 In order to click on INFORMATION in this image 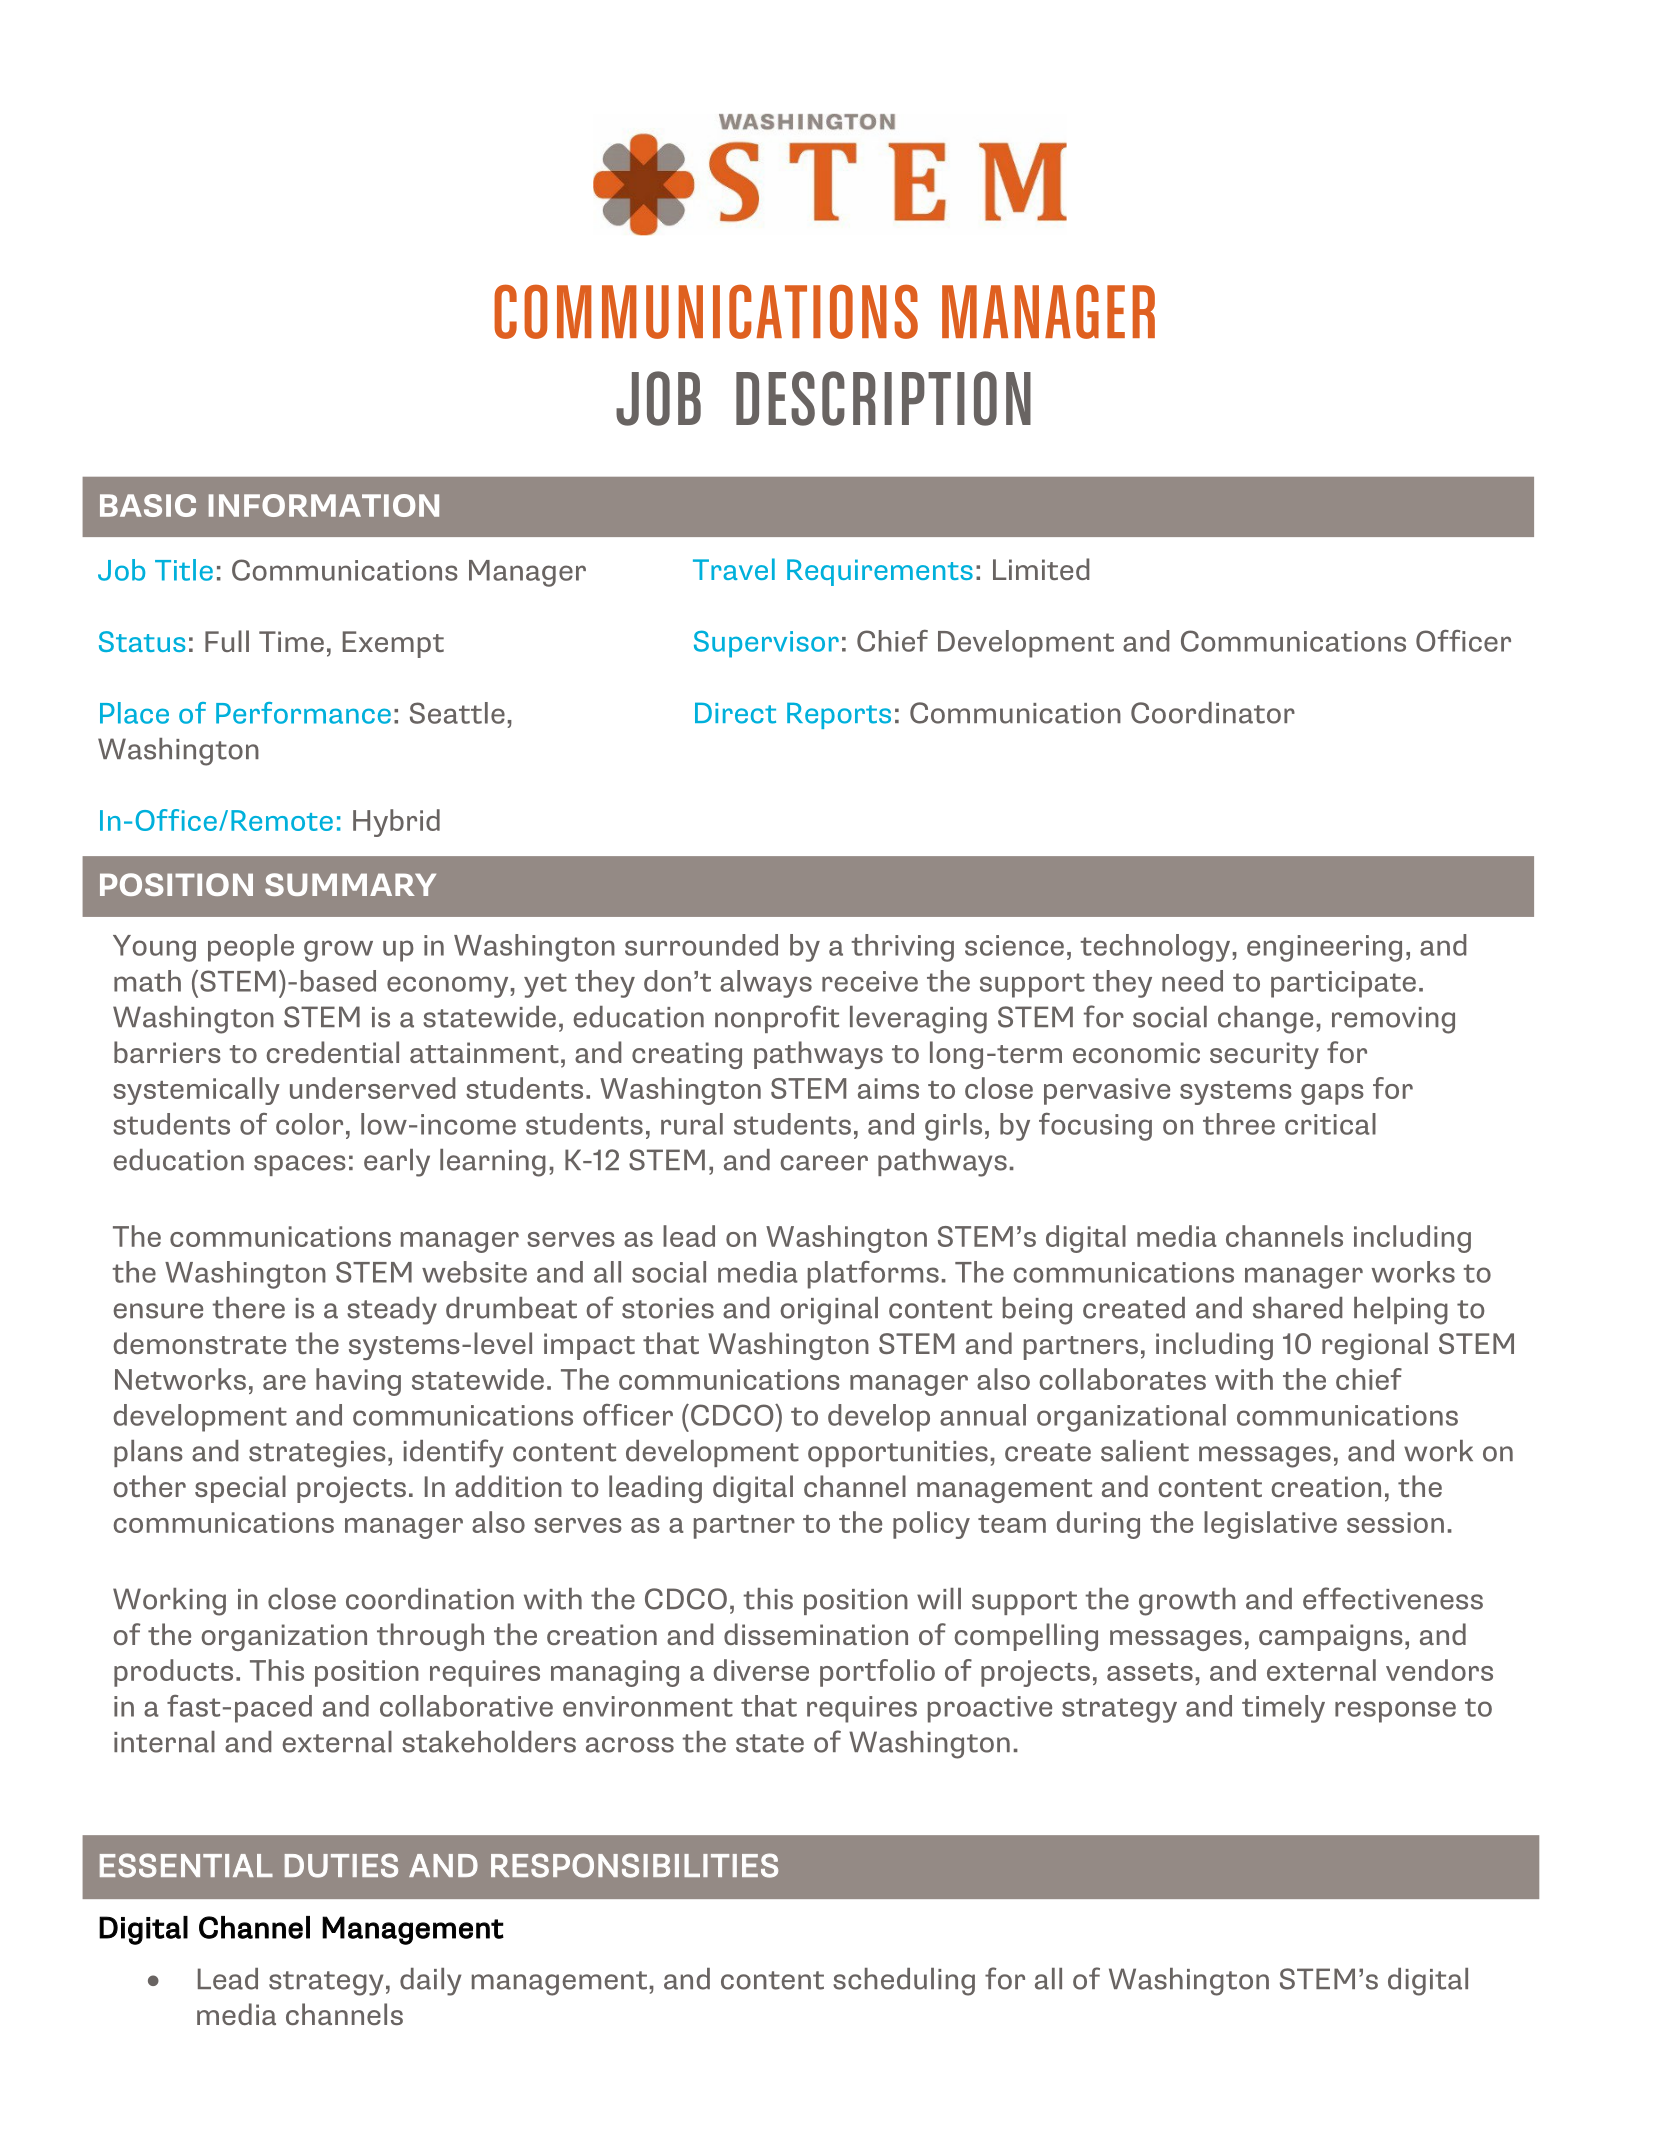, I will do `click(324, 505)`.
